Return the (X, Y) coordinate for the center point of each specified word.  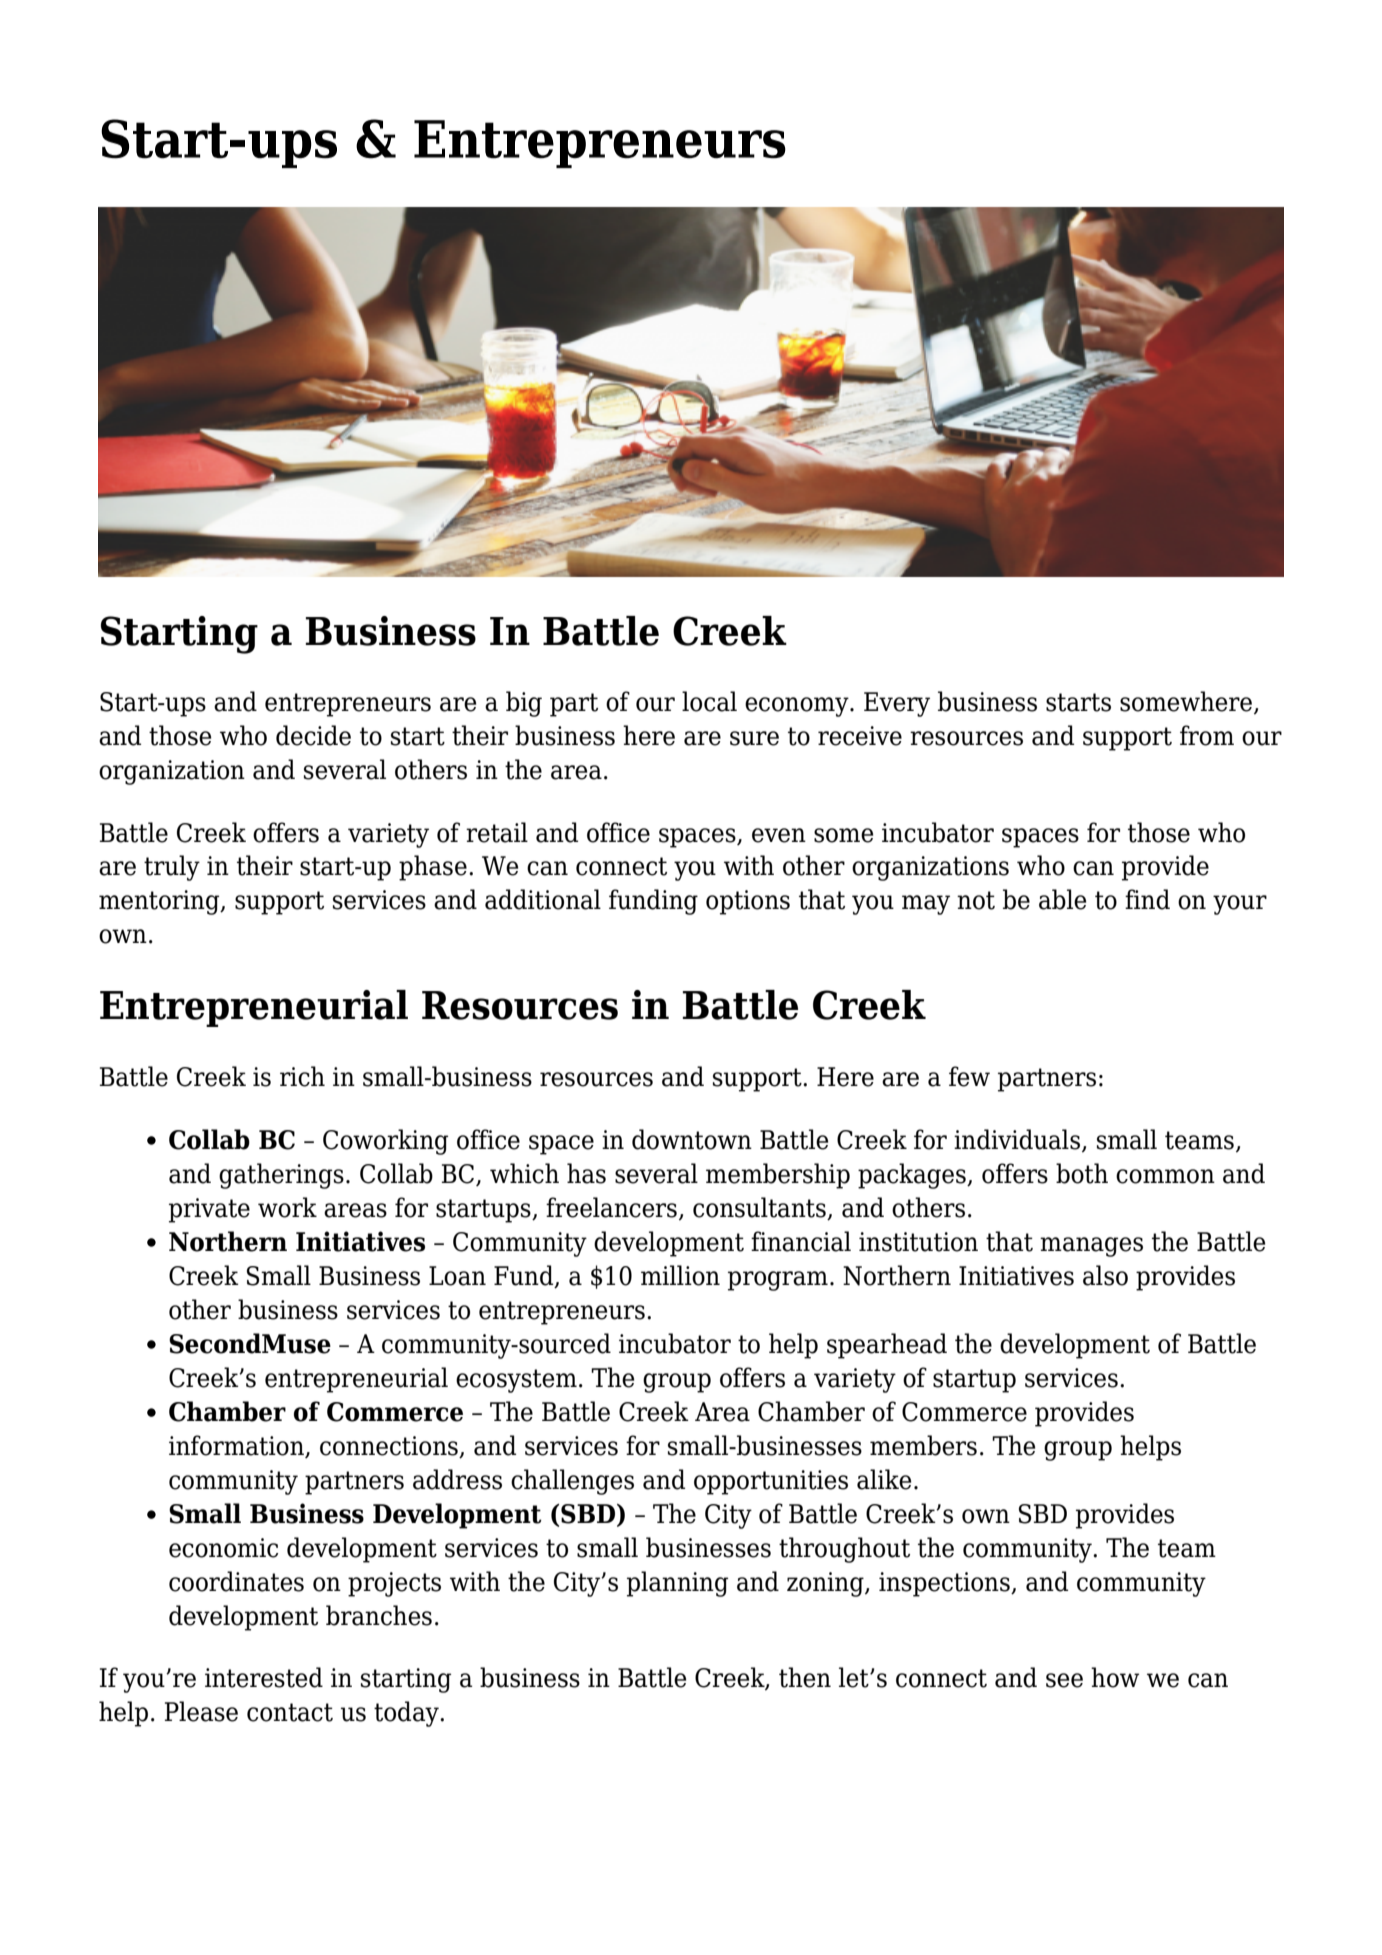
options (748, 902)
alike (884, 1479)
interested (264, 1677)
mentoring (160, 902)
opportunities (771, 1482)
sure (754, 738)
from (1207, 735)
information (237, 1446)
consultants (759, 1207)
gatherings (281, 1176)
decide (313, 735)
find (1147, 899)
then (805, 1677)
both (1082, 1173)
